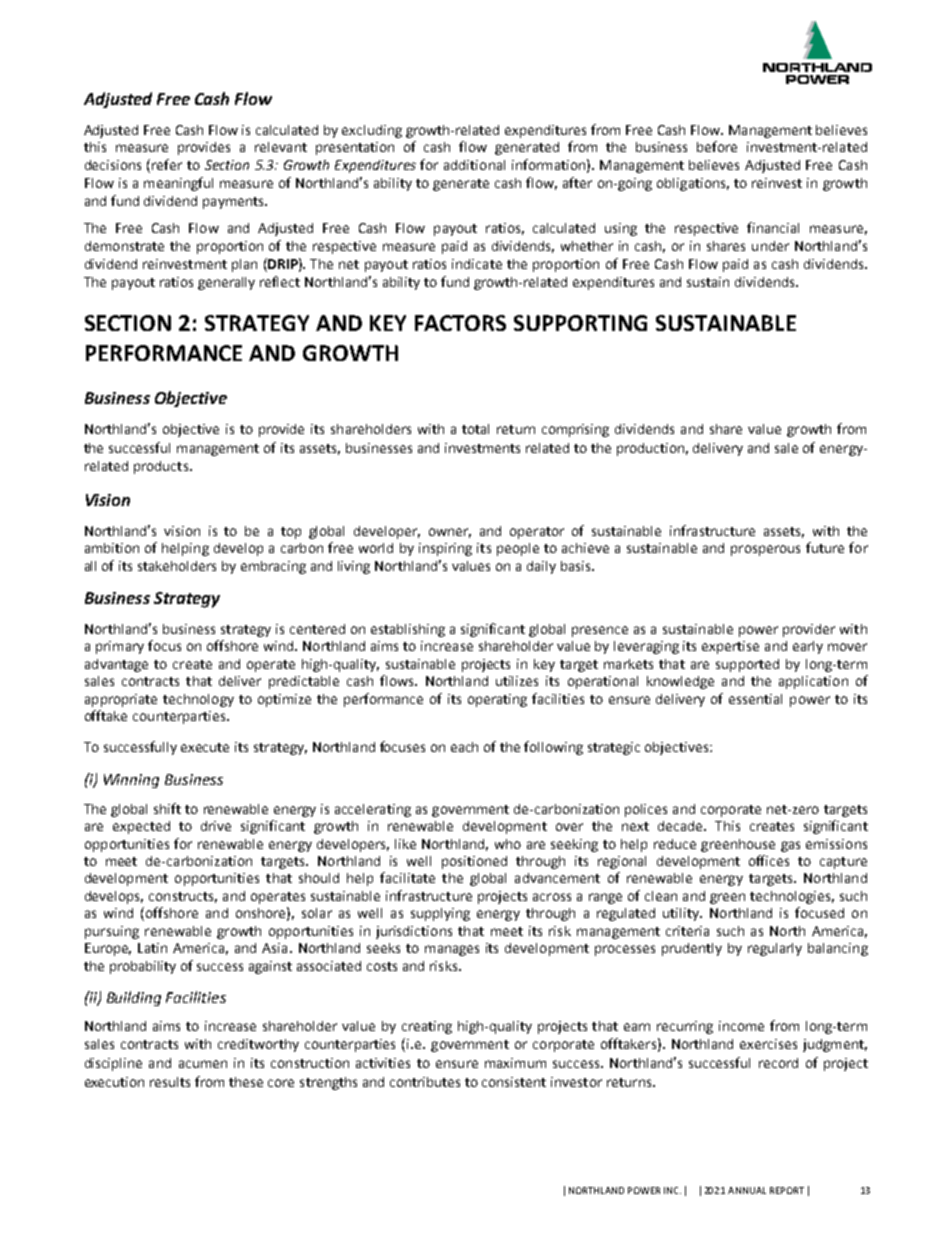  What do you see at coordinates (575, 430) in the image?
I see `comprising` at bounding box center [575, 430].
